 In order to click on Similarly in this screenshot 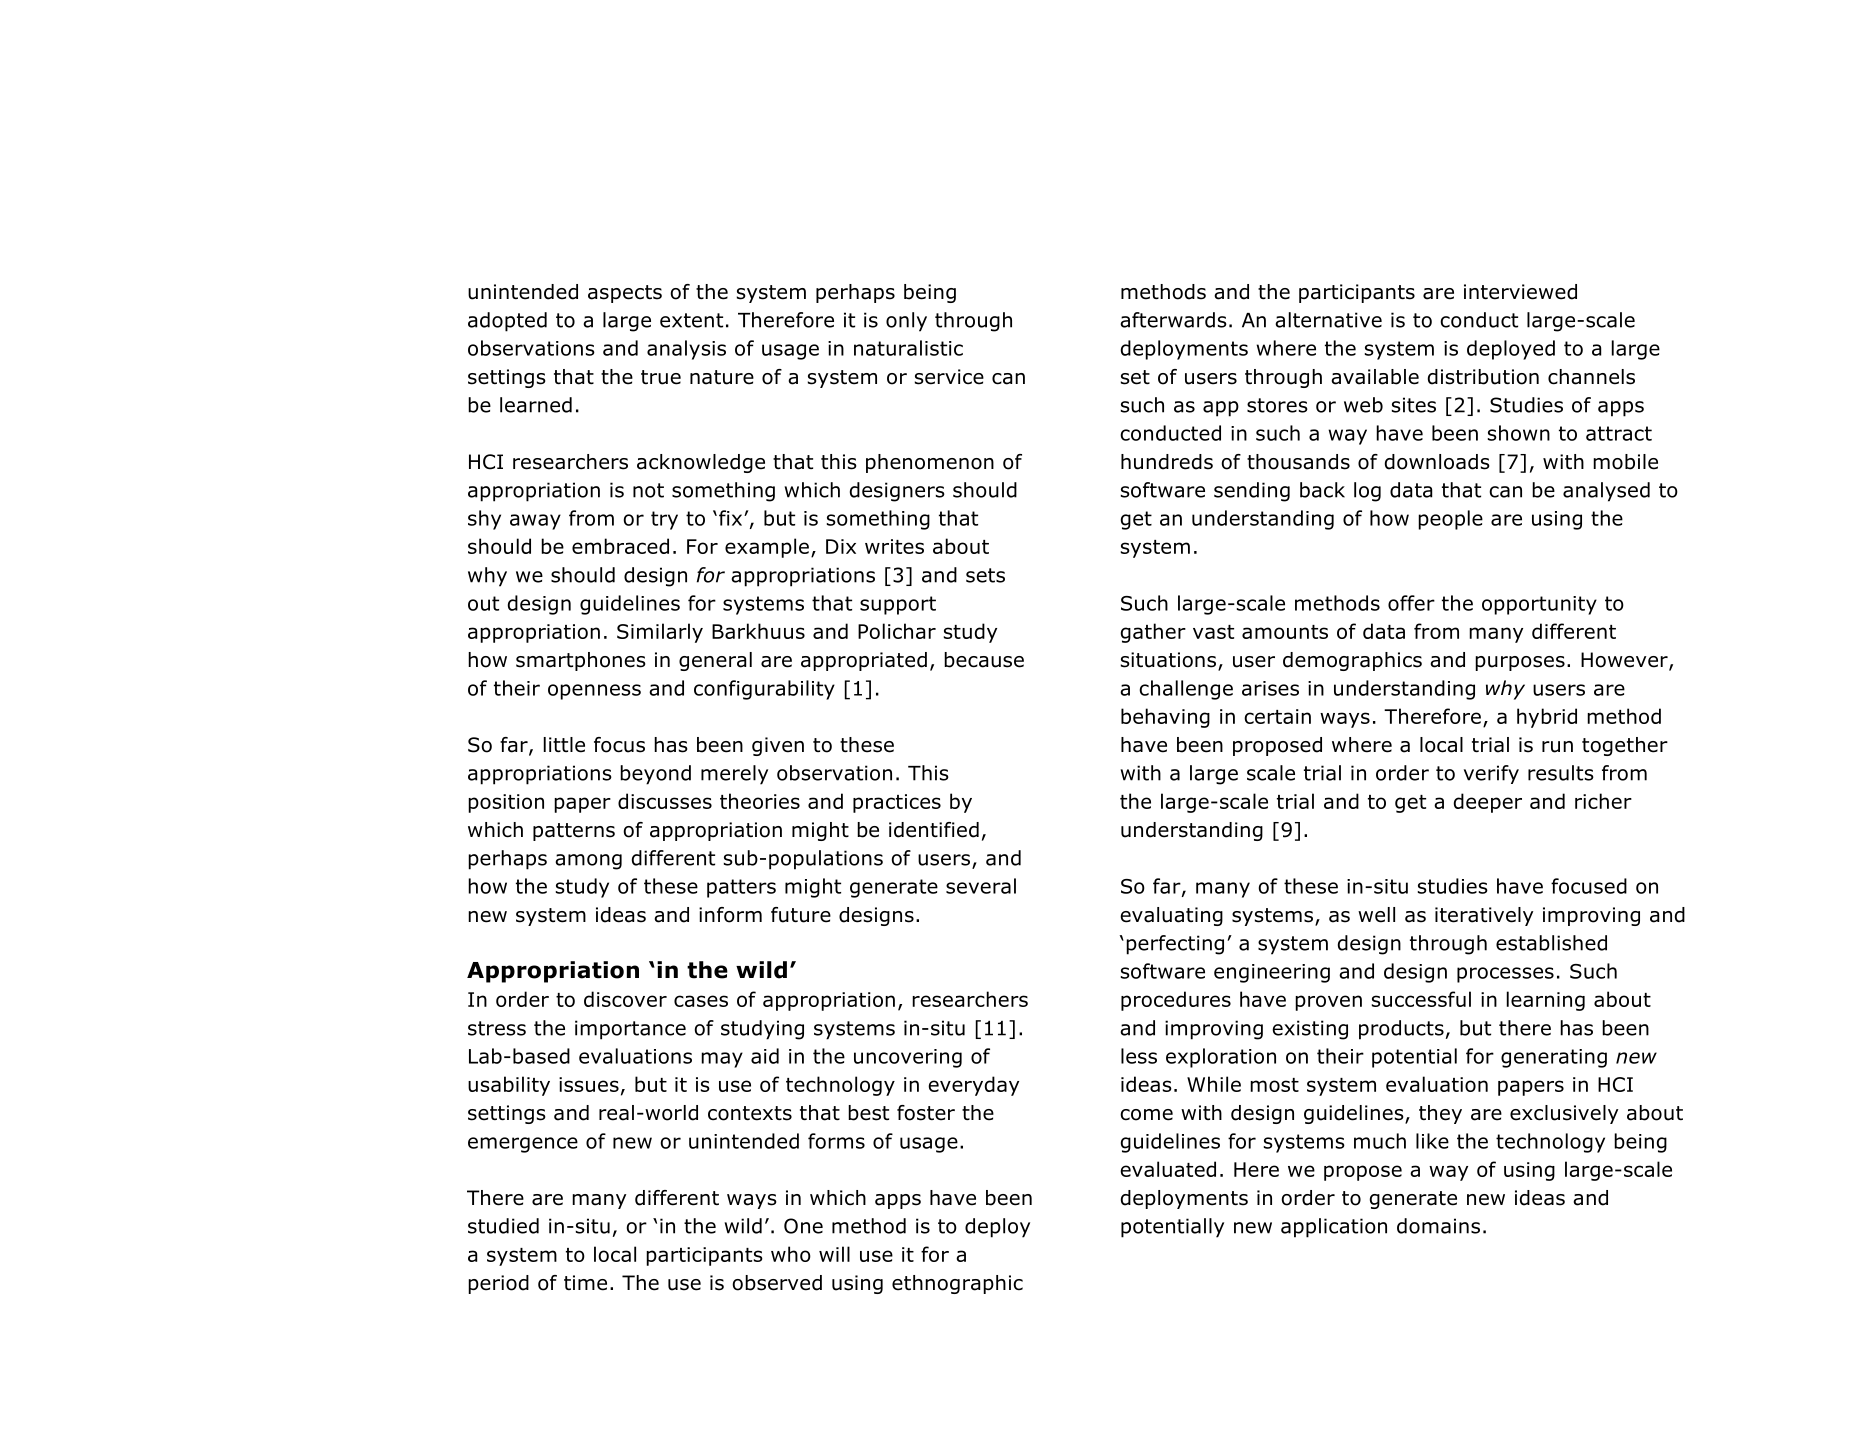, I will do `click(660, 633)`.
